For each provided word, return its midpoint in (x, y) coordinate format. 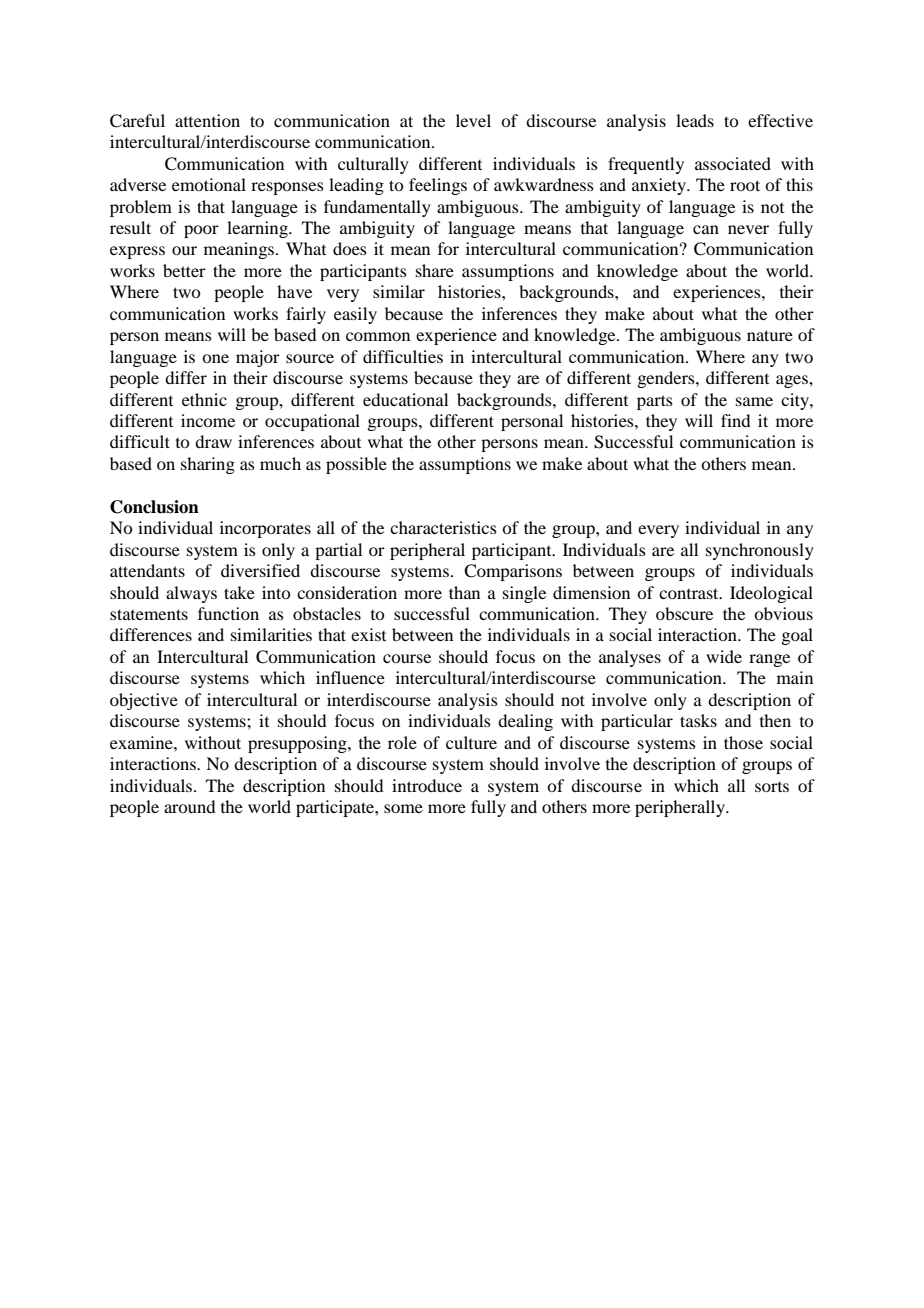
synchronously (760, 551)
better (184, 270)
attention (207, 120)
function (228, 613)
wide (724, 656)
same (754, 401)
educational (405, 399)
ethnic (204, 399)
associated (733, 163)
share (435, 270)
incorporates (265, 529)
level (473, 120)
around (189, 806)
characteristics (443, 527)
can (706, 229)
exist (368, 634)
